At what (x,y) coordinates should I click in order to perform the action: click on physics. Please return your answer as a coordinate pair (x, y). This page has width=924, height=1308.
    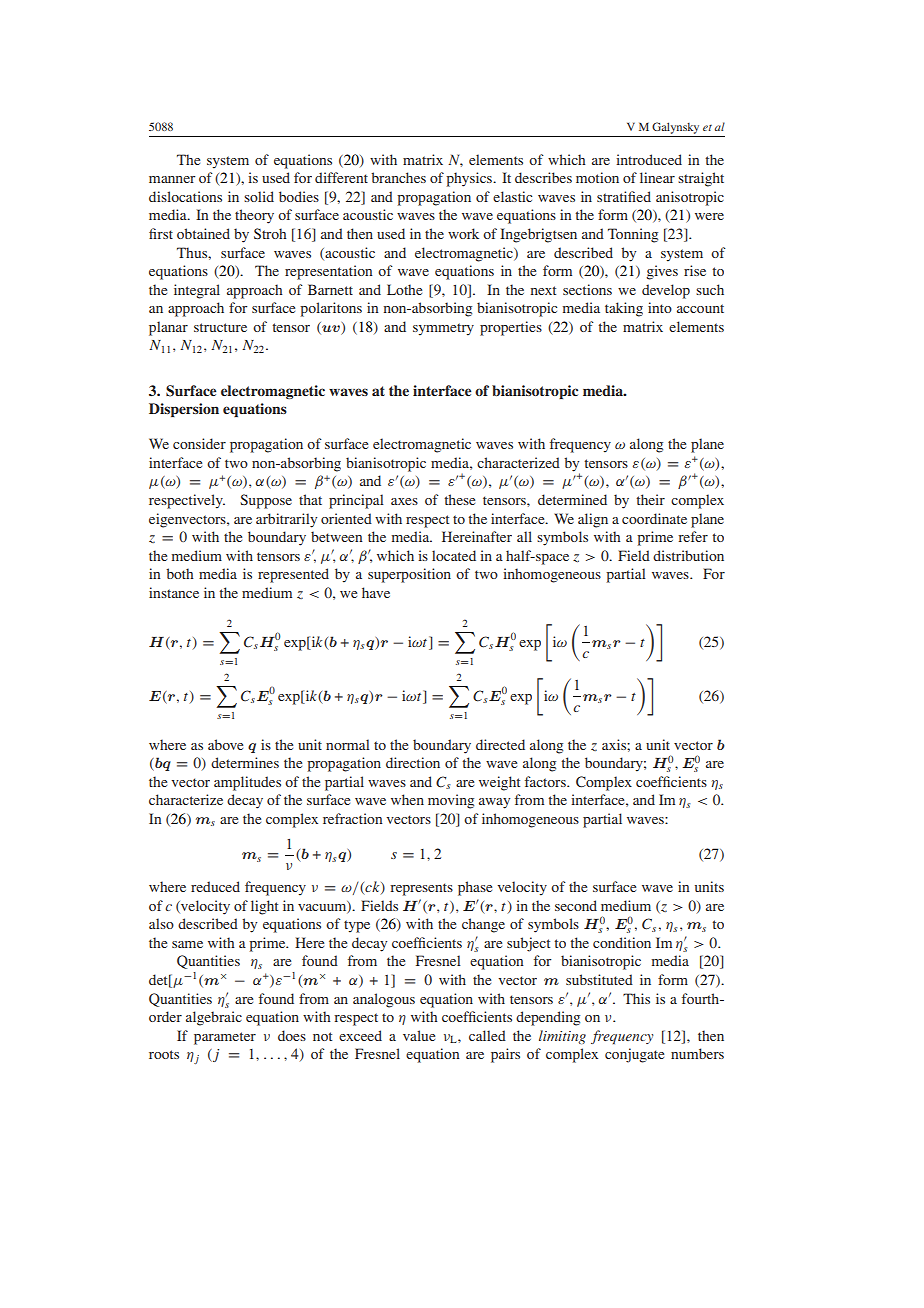
    Looking at the image, I should click on (470, 179).
